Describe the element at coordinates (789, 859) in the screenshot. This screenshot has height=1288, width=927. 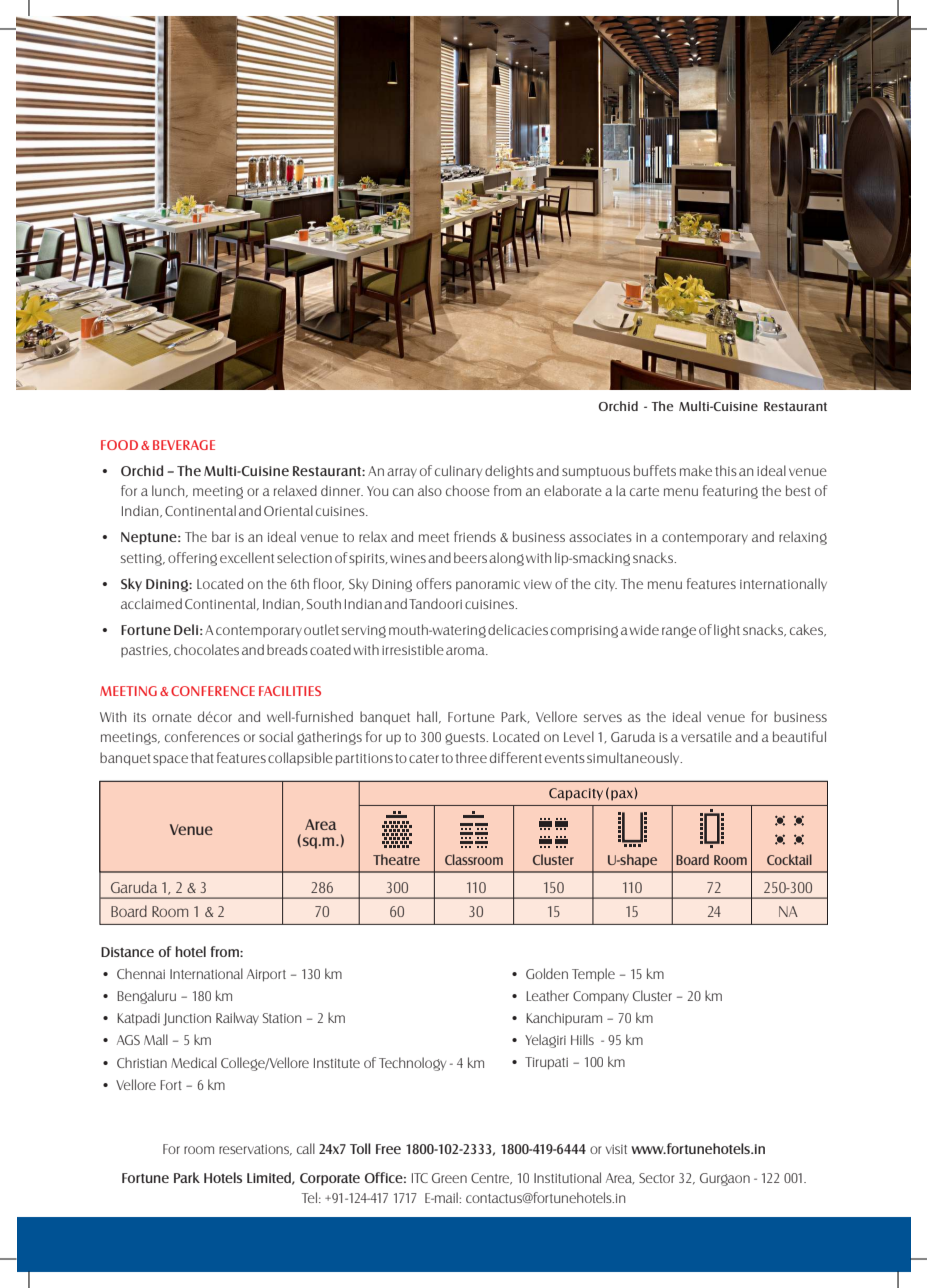
I see `Cocktail` at that location.
